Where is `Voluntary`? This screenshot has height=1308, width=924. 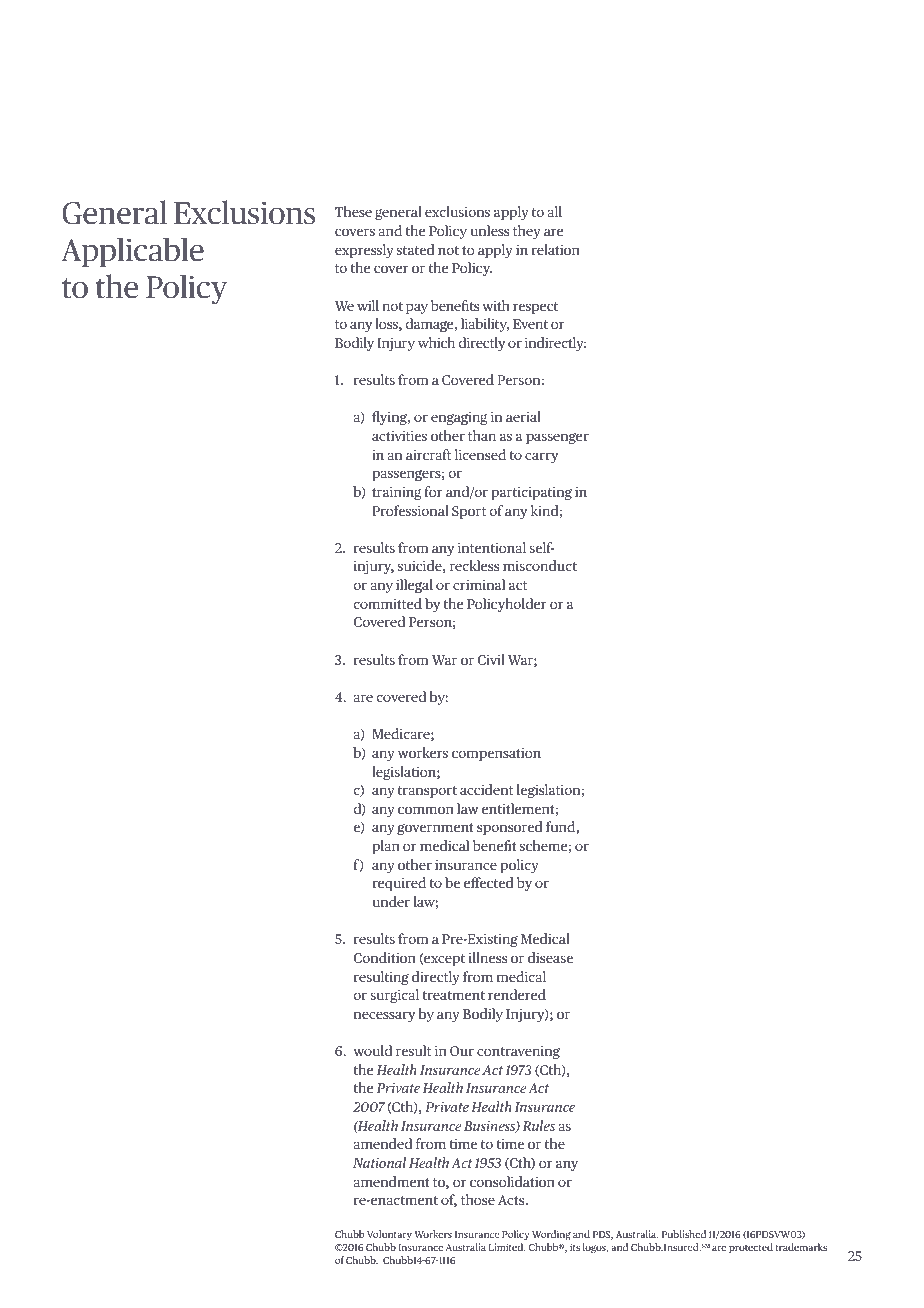
Voluntary is located at coordinates (389, 1235).
